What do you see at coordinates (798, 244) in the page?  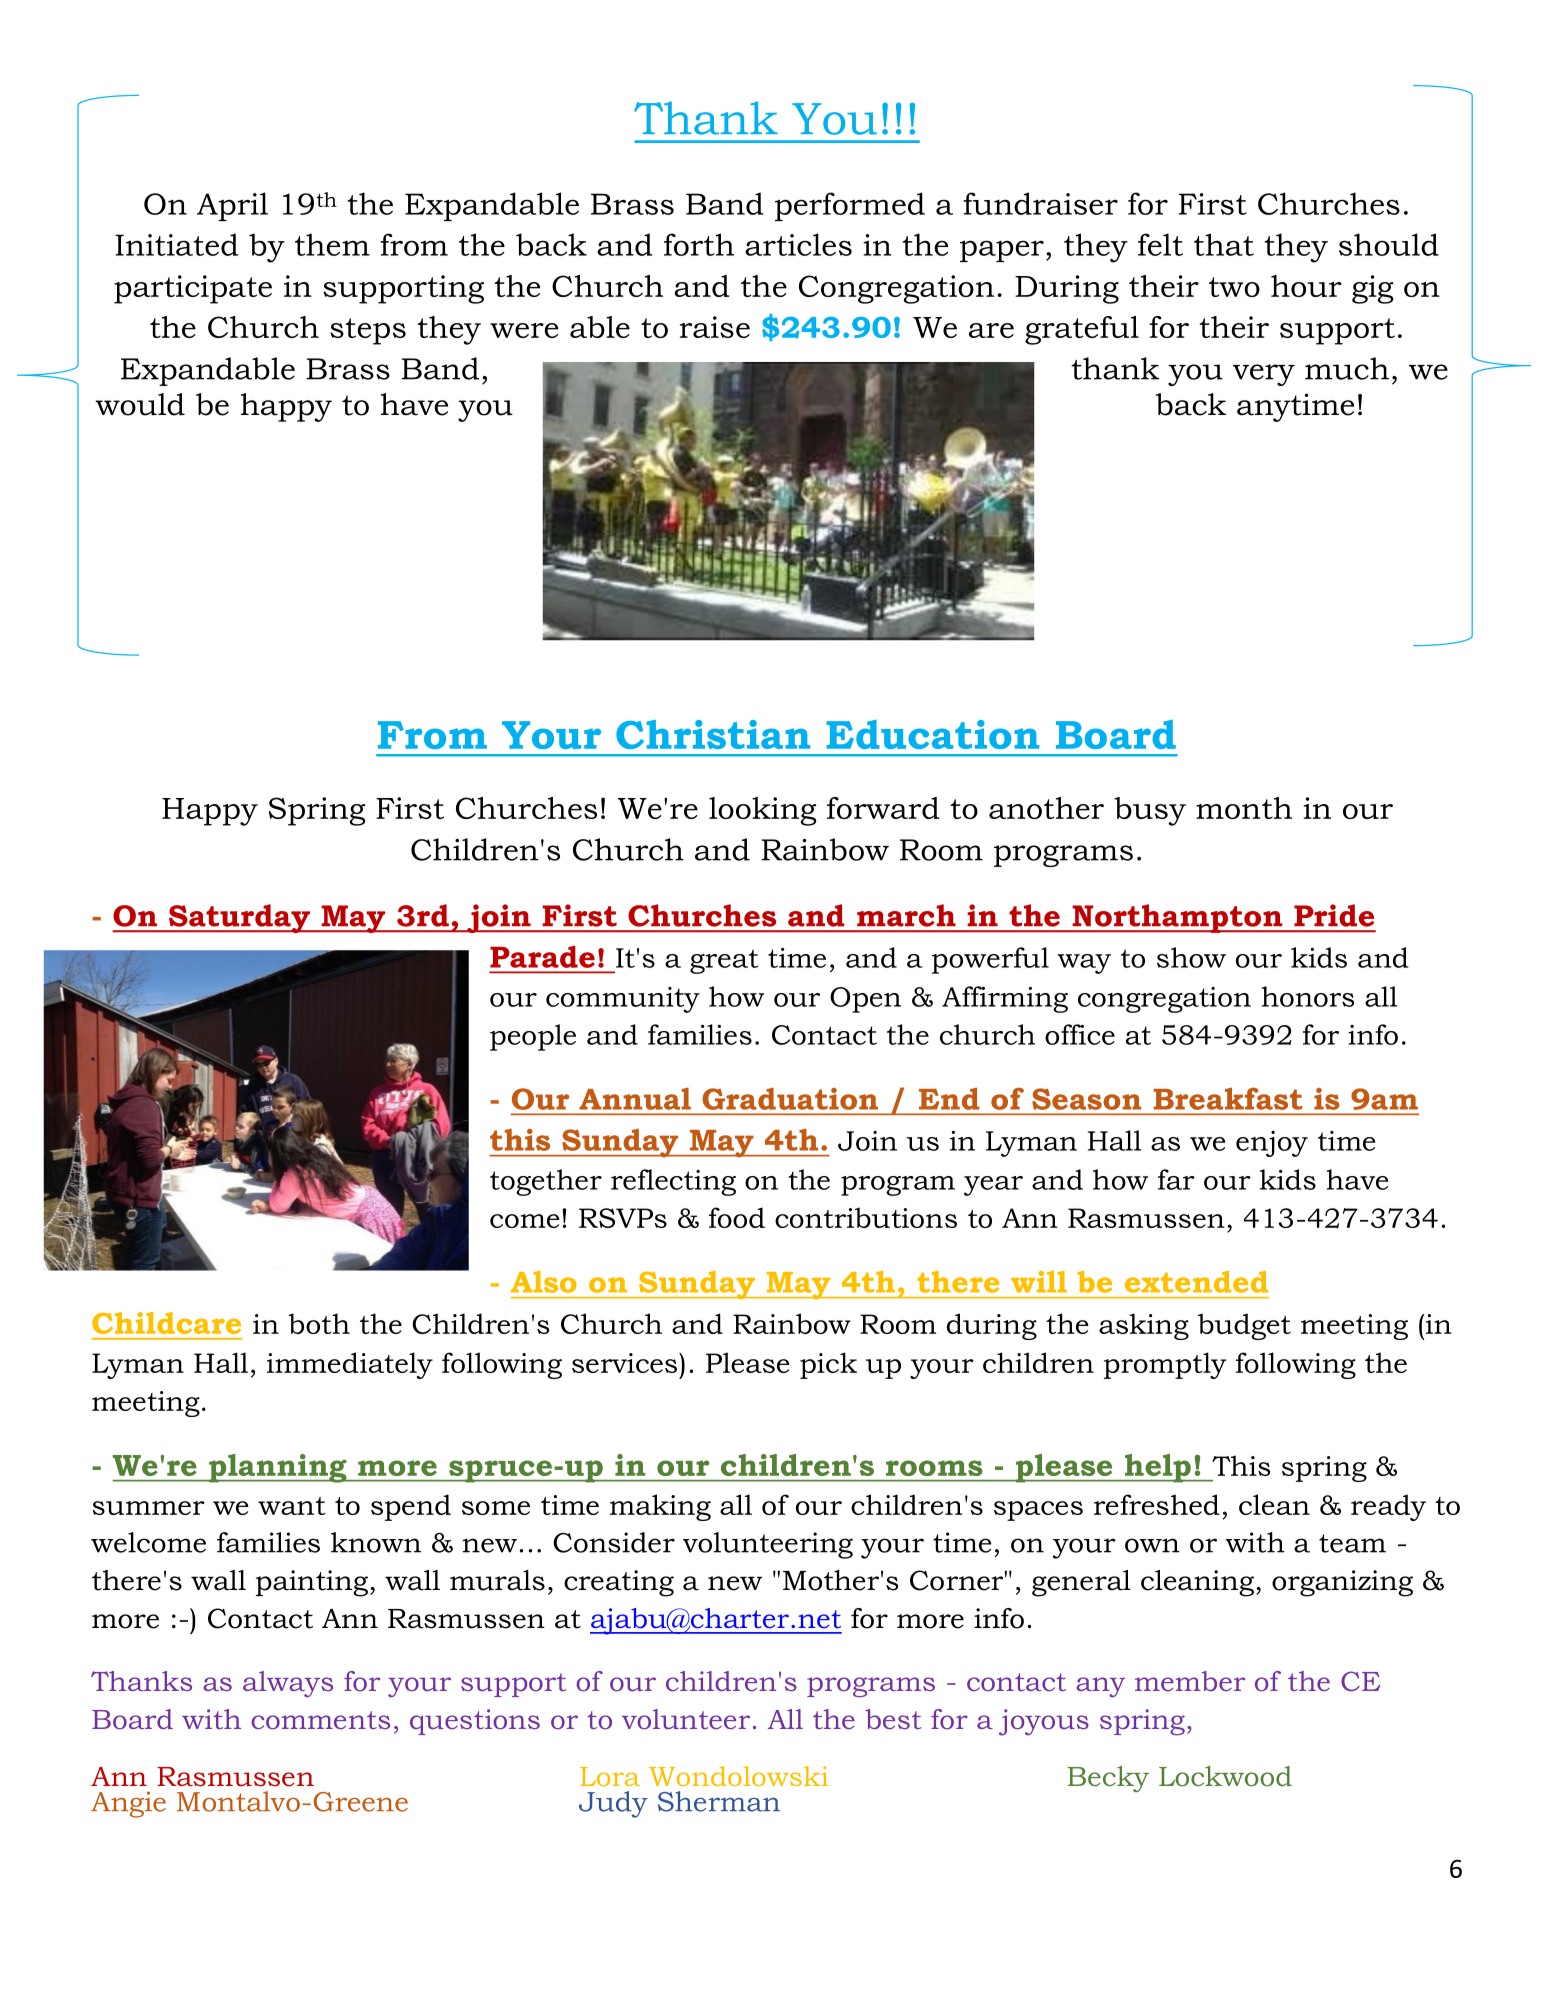 I see `articles` at bounding box center [798, 244].
